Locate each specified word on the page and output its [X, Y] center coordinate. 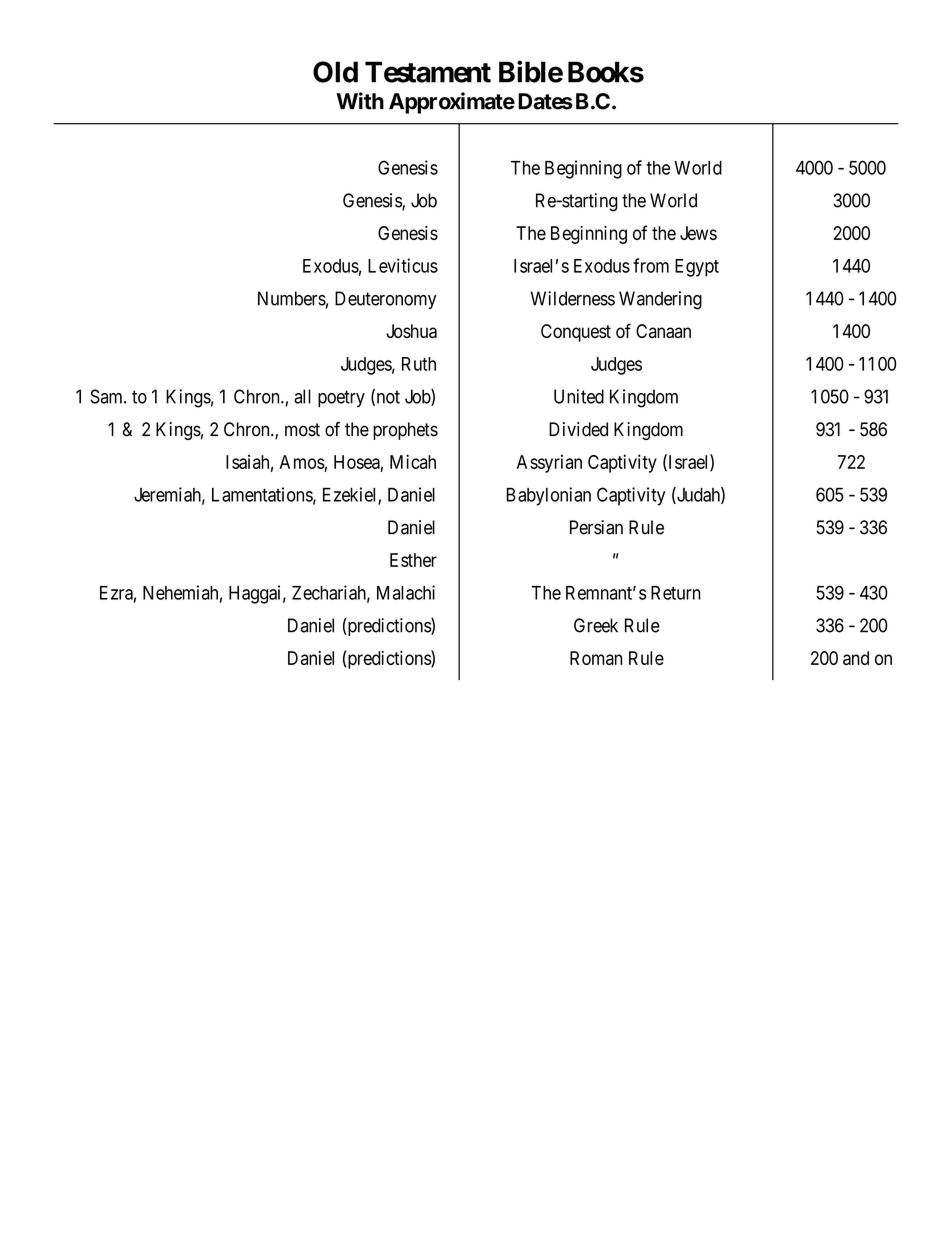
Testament [428, 72]
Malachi [406, 592]
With [360, 101]
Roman [596, 658]
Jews [698, 233]
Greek [596, 625]
